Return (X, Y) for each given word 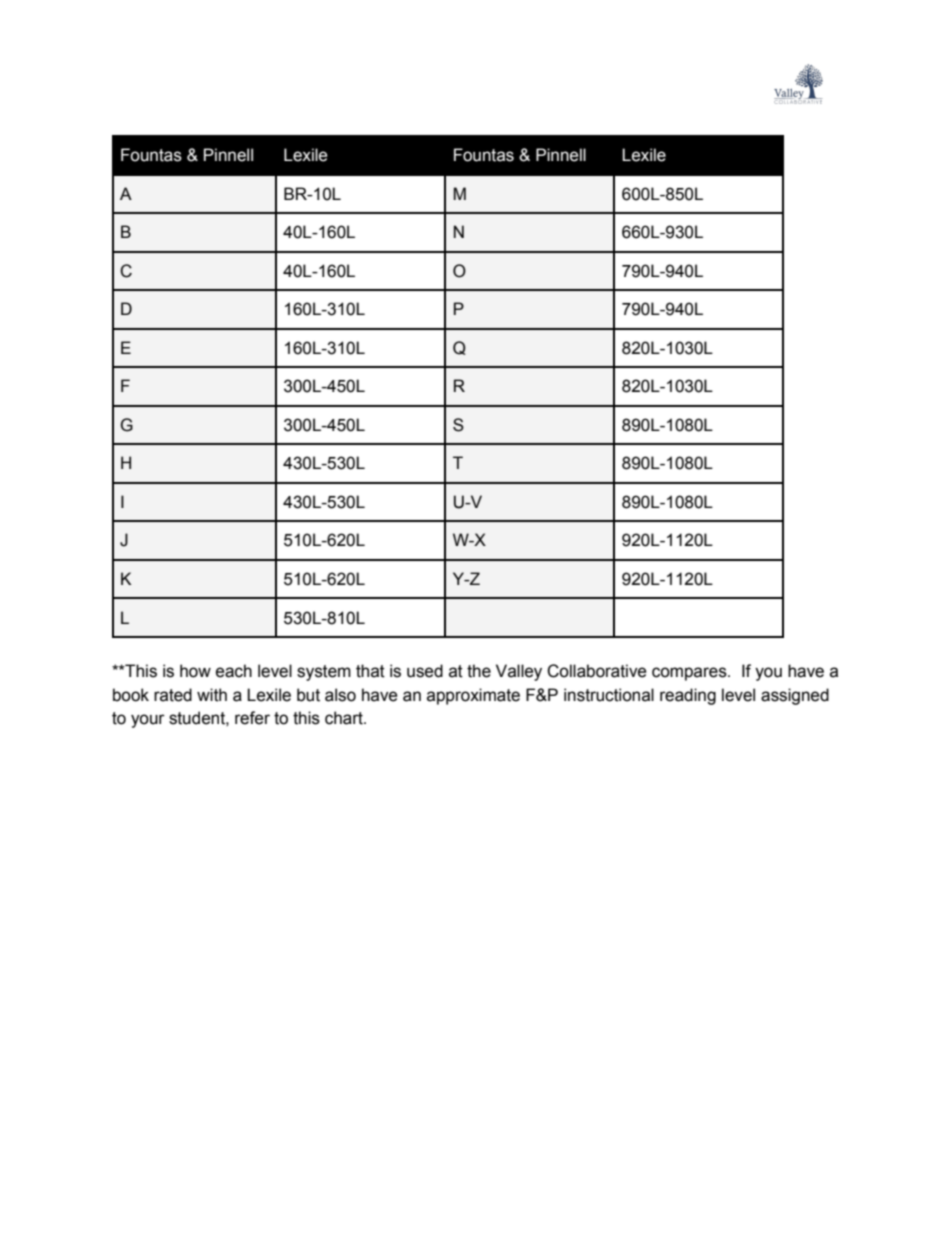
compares (690, 674)
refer (252, 718)
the (479, 671)
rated (173, 695)
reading (688, 696)
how (195, 671)
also (340, 695)
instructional (609, 695)
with (212, 695)
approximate (473, 696)
